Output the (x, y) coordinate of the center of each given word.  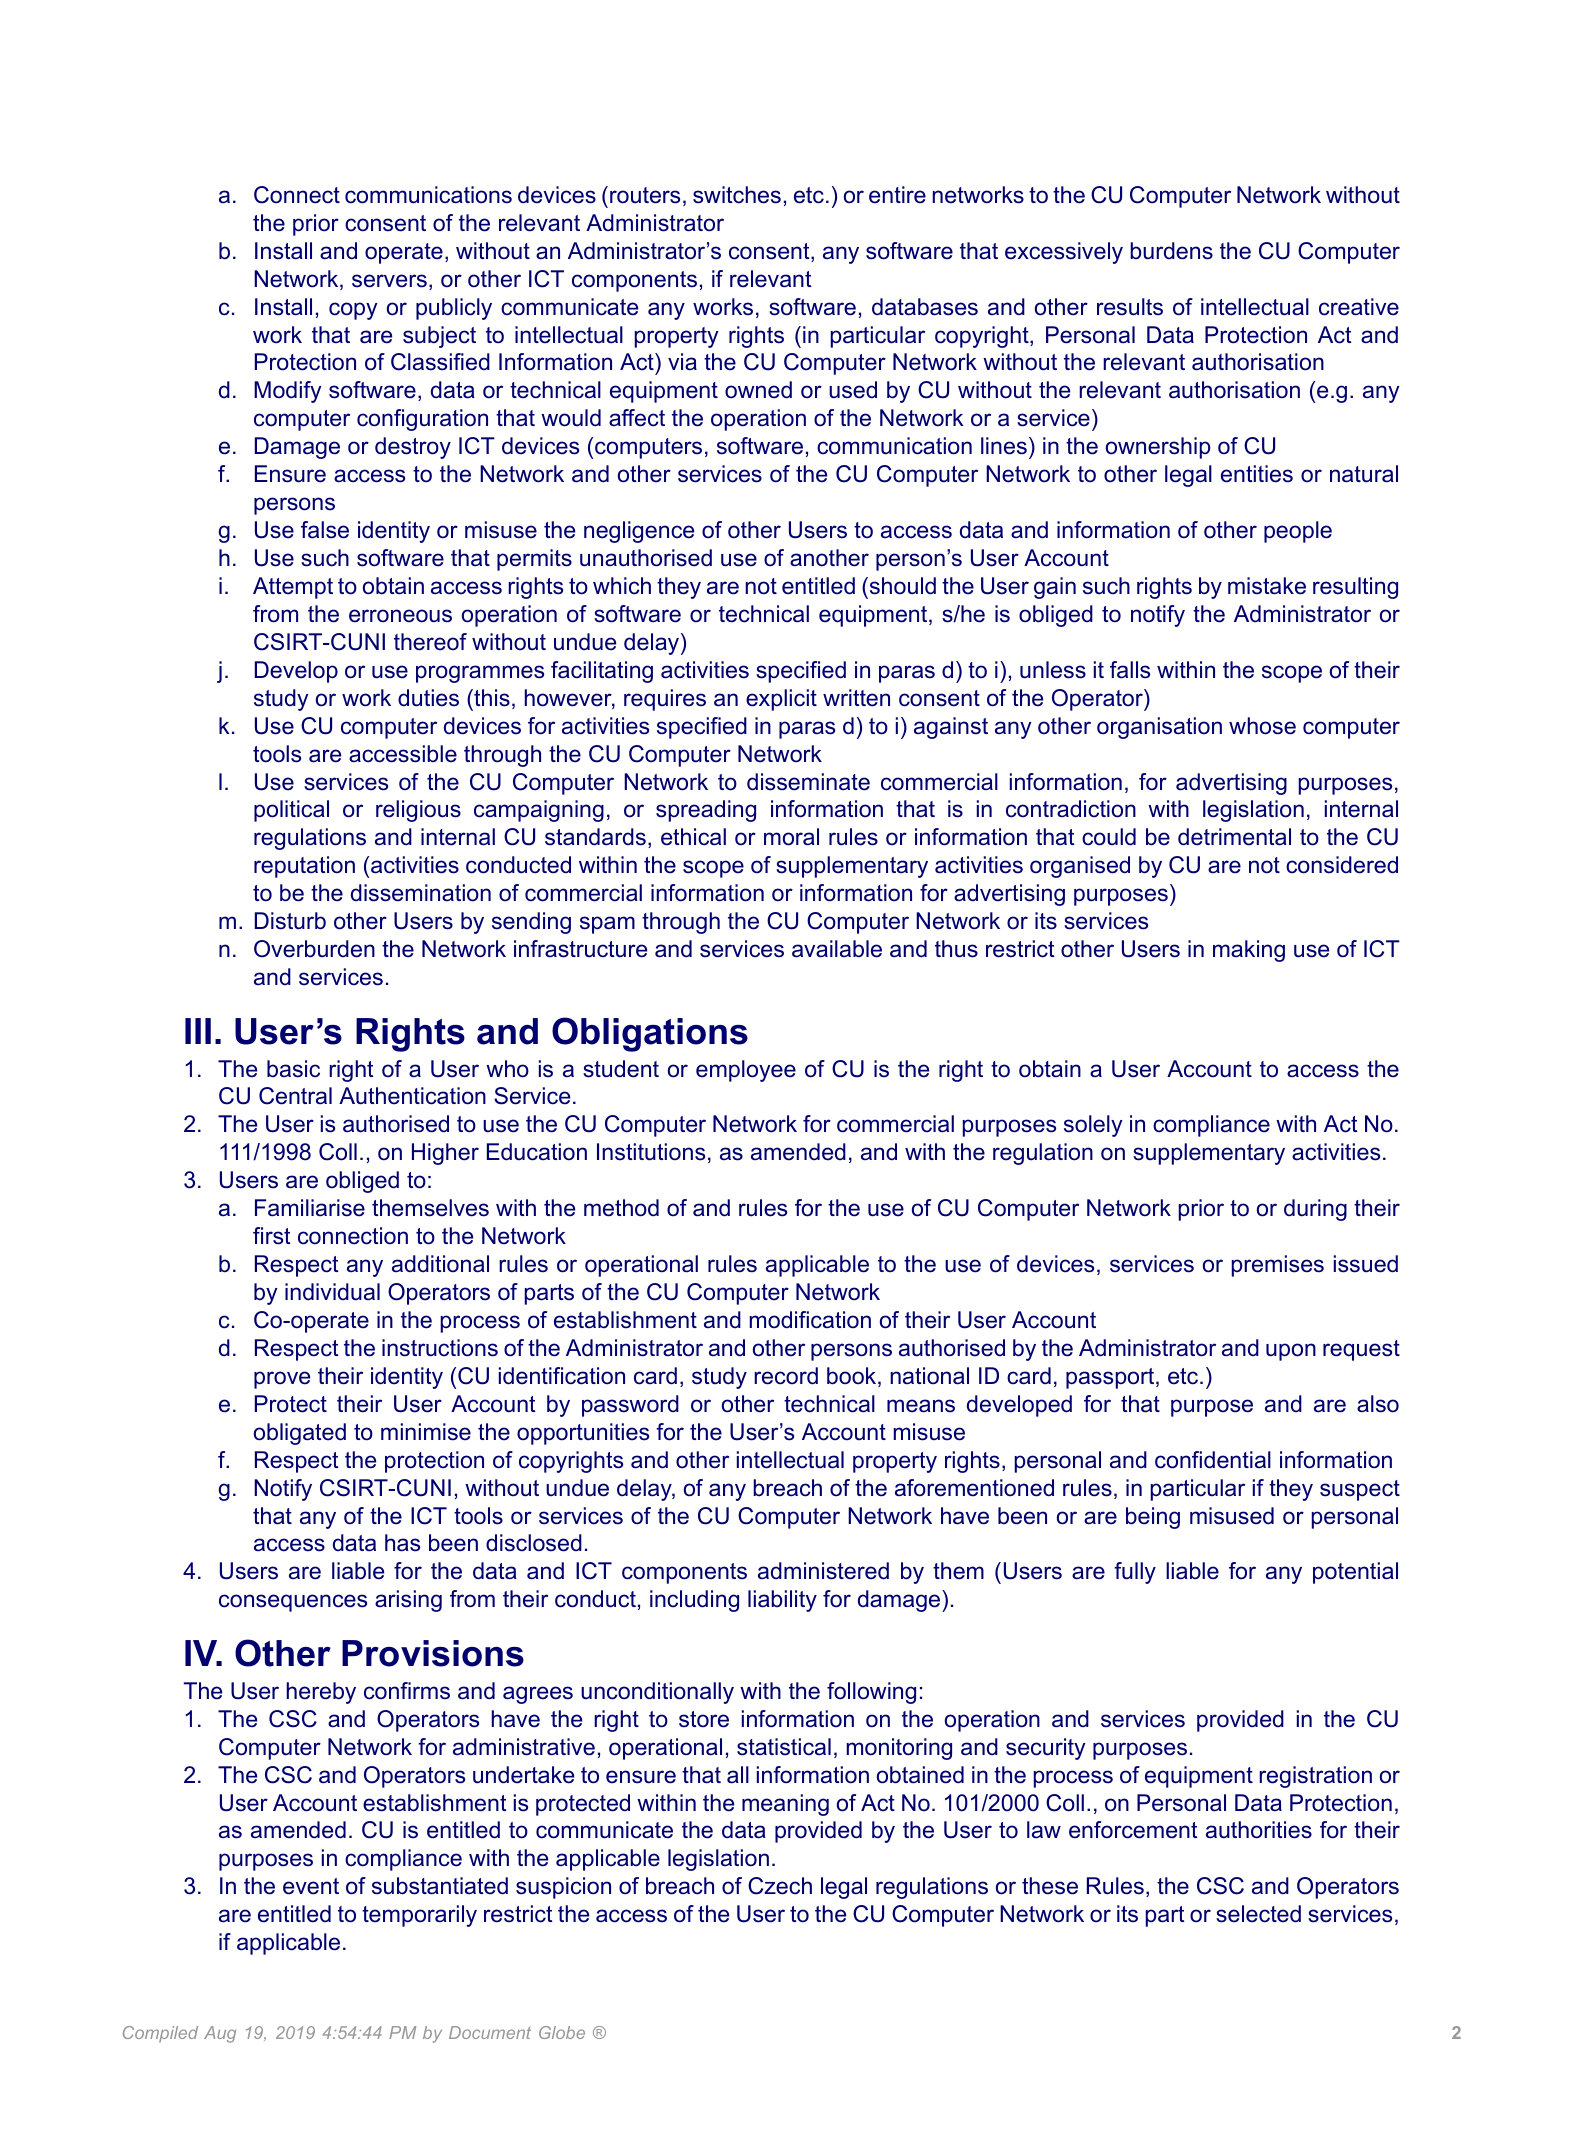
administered (823, 1571)
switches (737, 195)
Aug (220, 2034)
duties (428, 698)
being (1153, 1518)
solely (1093, 1126)
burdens (1171, 251)
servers (389, 281)
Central (295, 1096)
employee (746, 1071)
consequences (293, 1603)
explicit (781, 700)
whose (1262, 726)
